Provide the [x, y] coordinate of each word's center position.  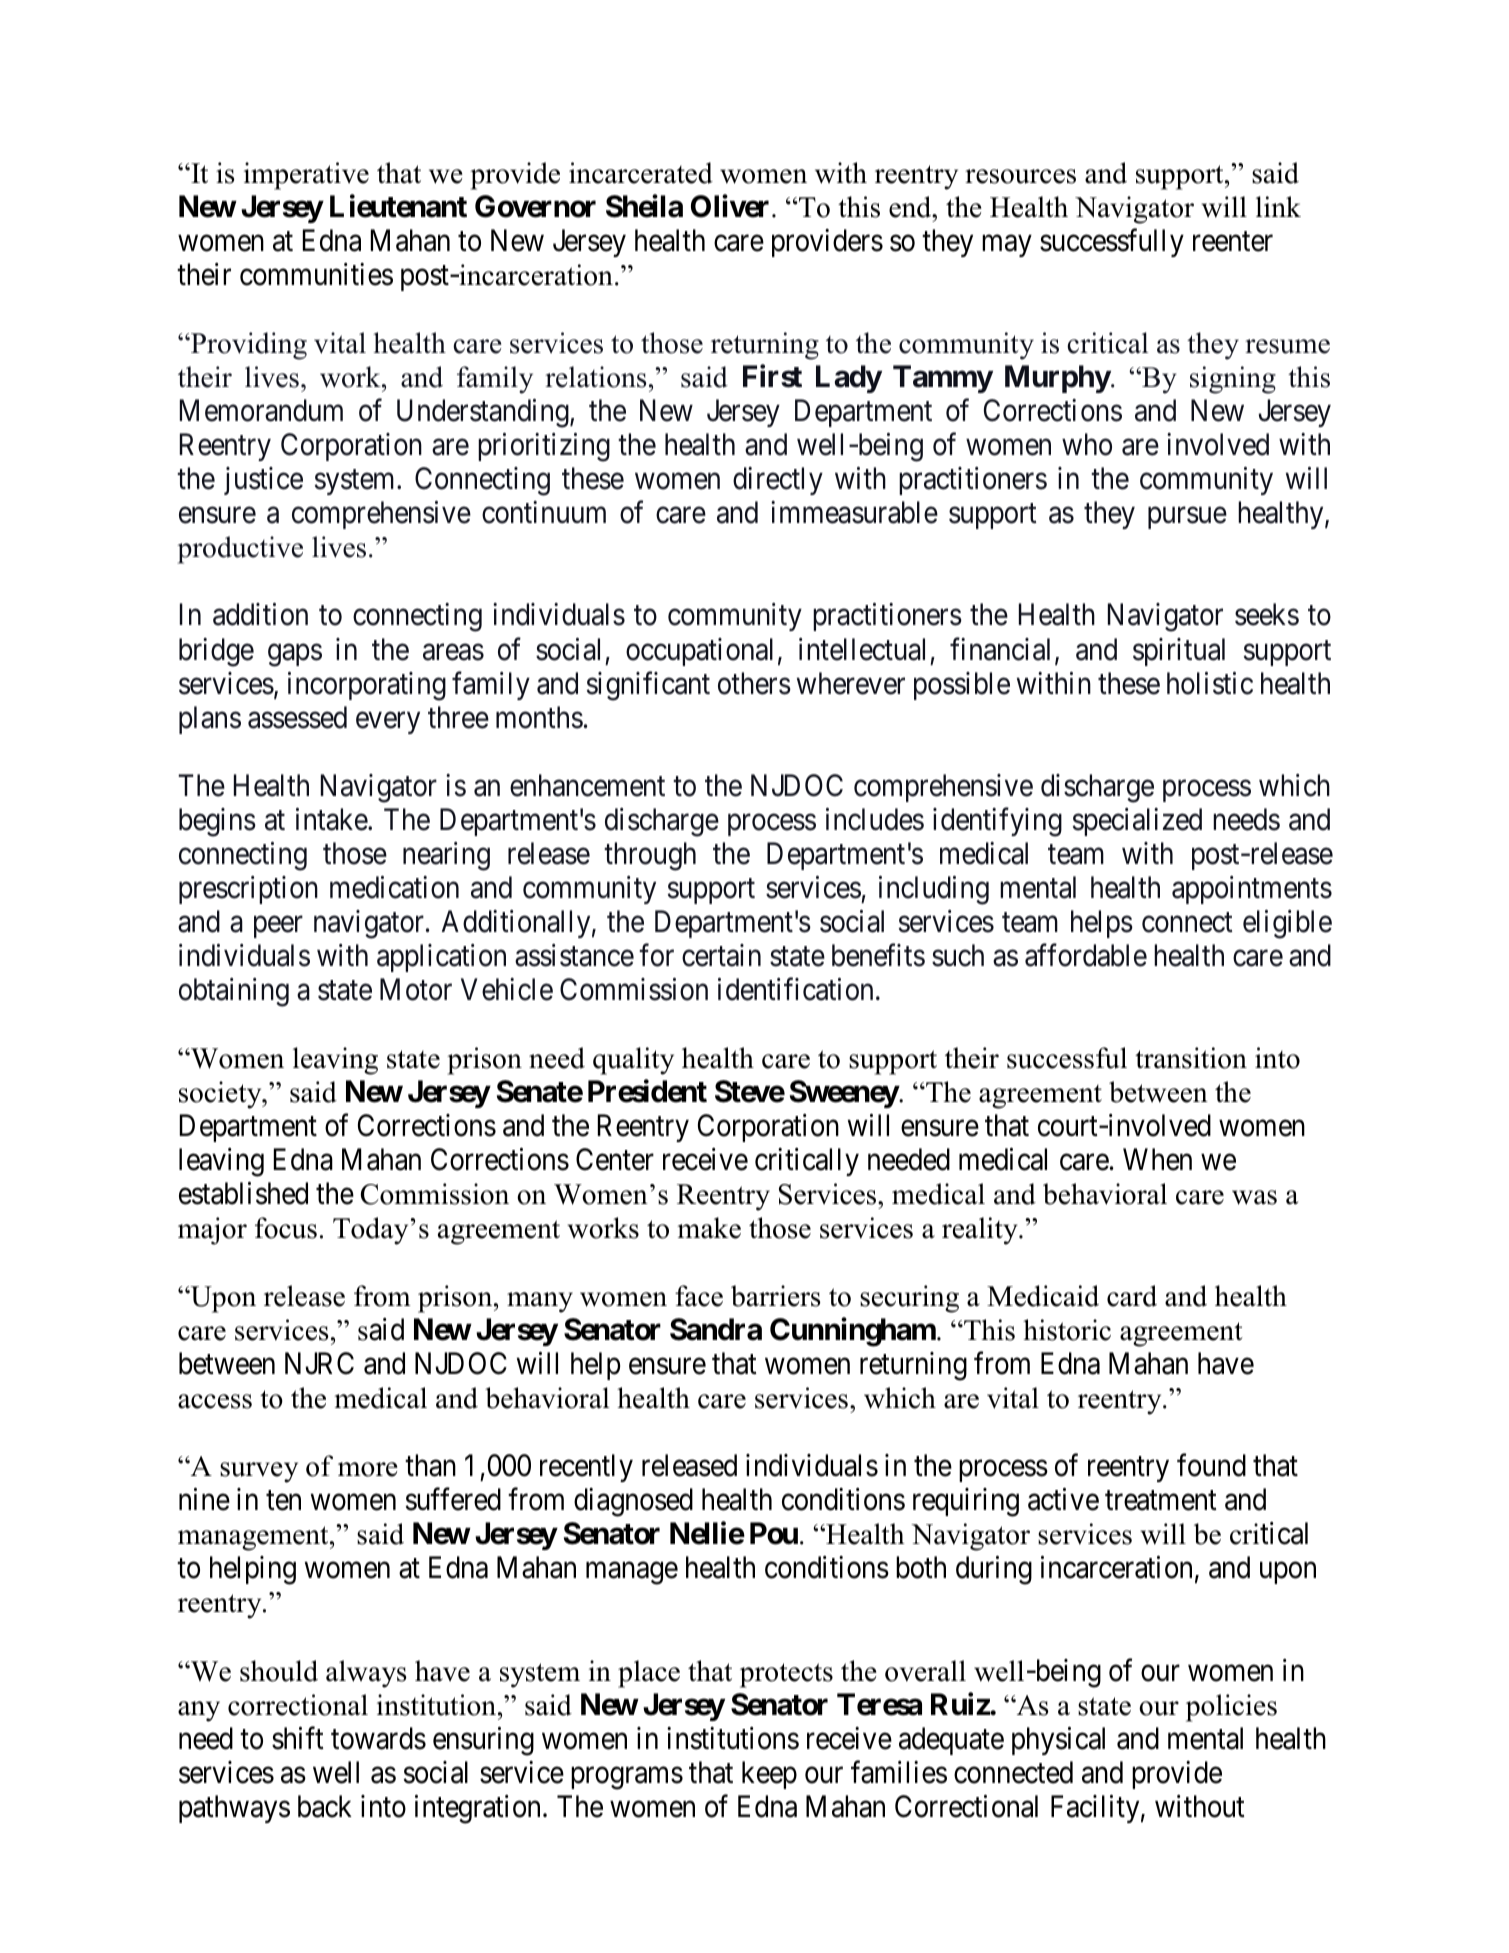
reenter [1233, 242]
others [754, 683]
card [1132, 1296]
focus [286, 1228]
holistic [1210, 683]
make [709, 1228]
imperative [306, 176]
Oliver [732, 206]
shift [298, 1738]
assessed [297, 717]
